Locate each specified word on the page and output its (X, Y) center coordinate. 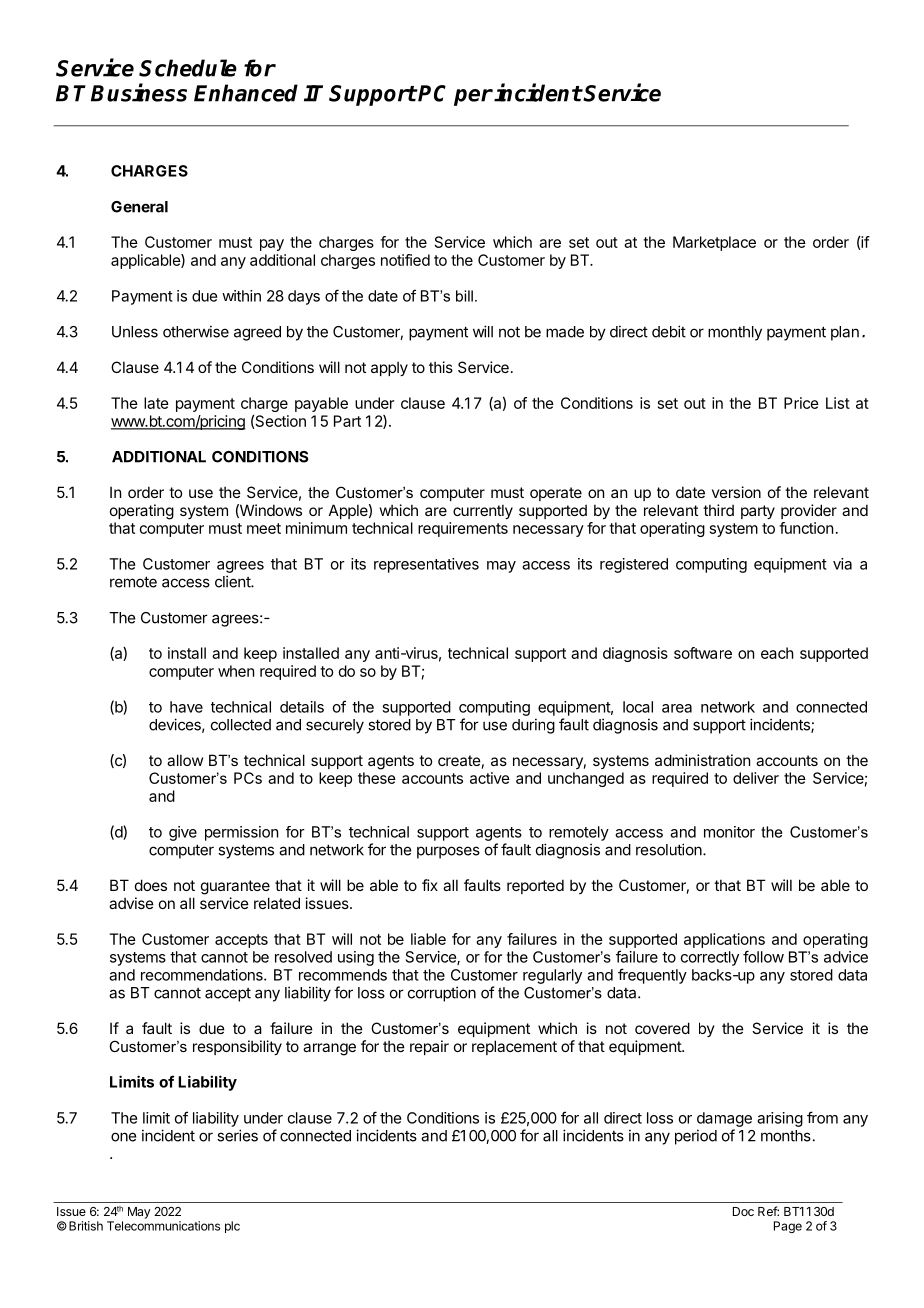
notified (405, 260)
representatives (426, 565)
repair (429, 1047)
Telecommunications (163, 1226)
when (236, 671)
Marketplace (714, 243)
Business (139, 92)
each (777, 653)
